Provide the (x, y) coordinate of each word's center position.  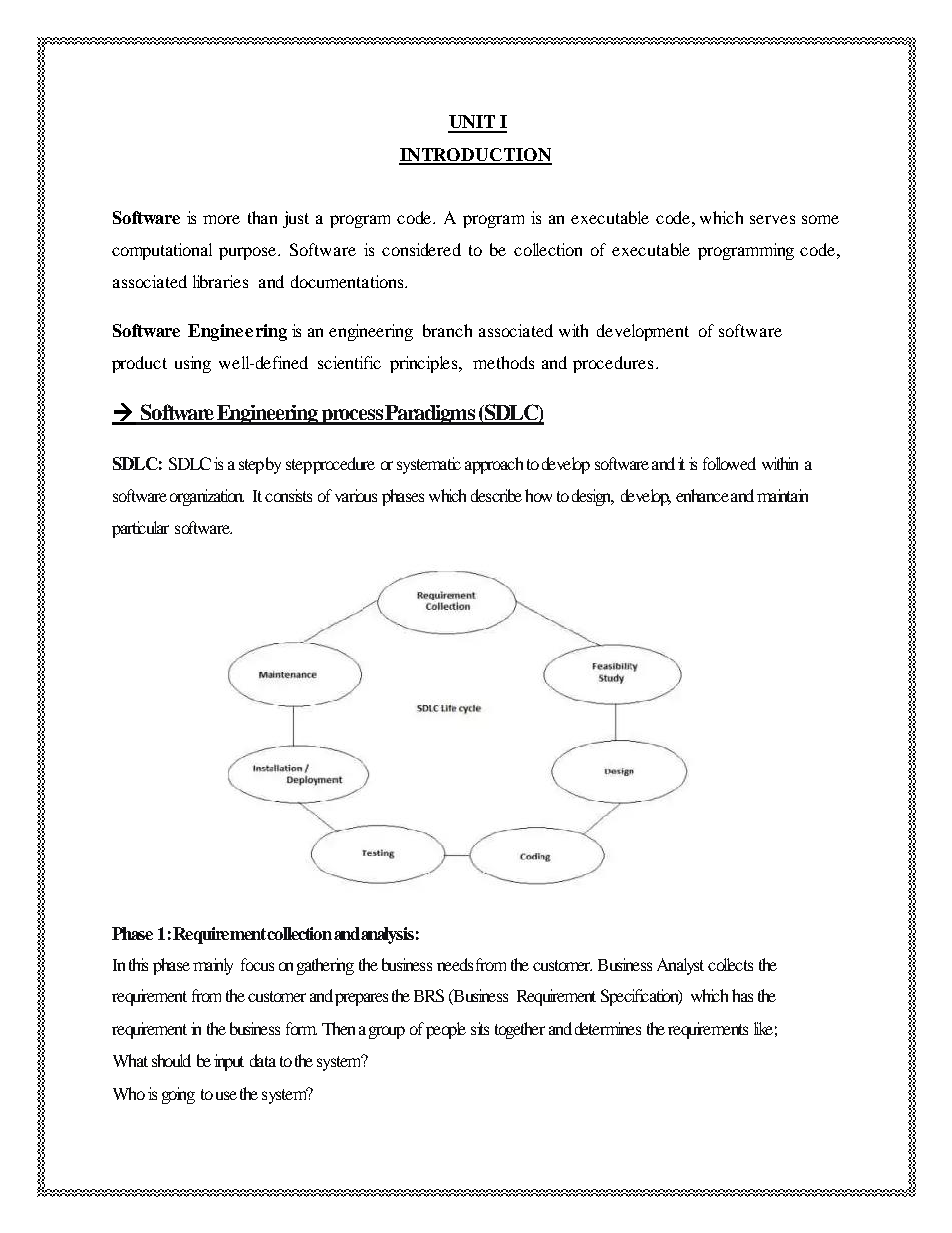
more (221, 219)
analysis (387, 935)
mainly (213, 966)
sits (480, 1028)
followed (729, 463)
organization (207, 497)
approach (494, 465)
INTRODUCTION (475, 156)
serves (772, 219)
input (229, 1062)
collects (730, 964)
